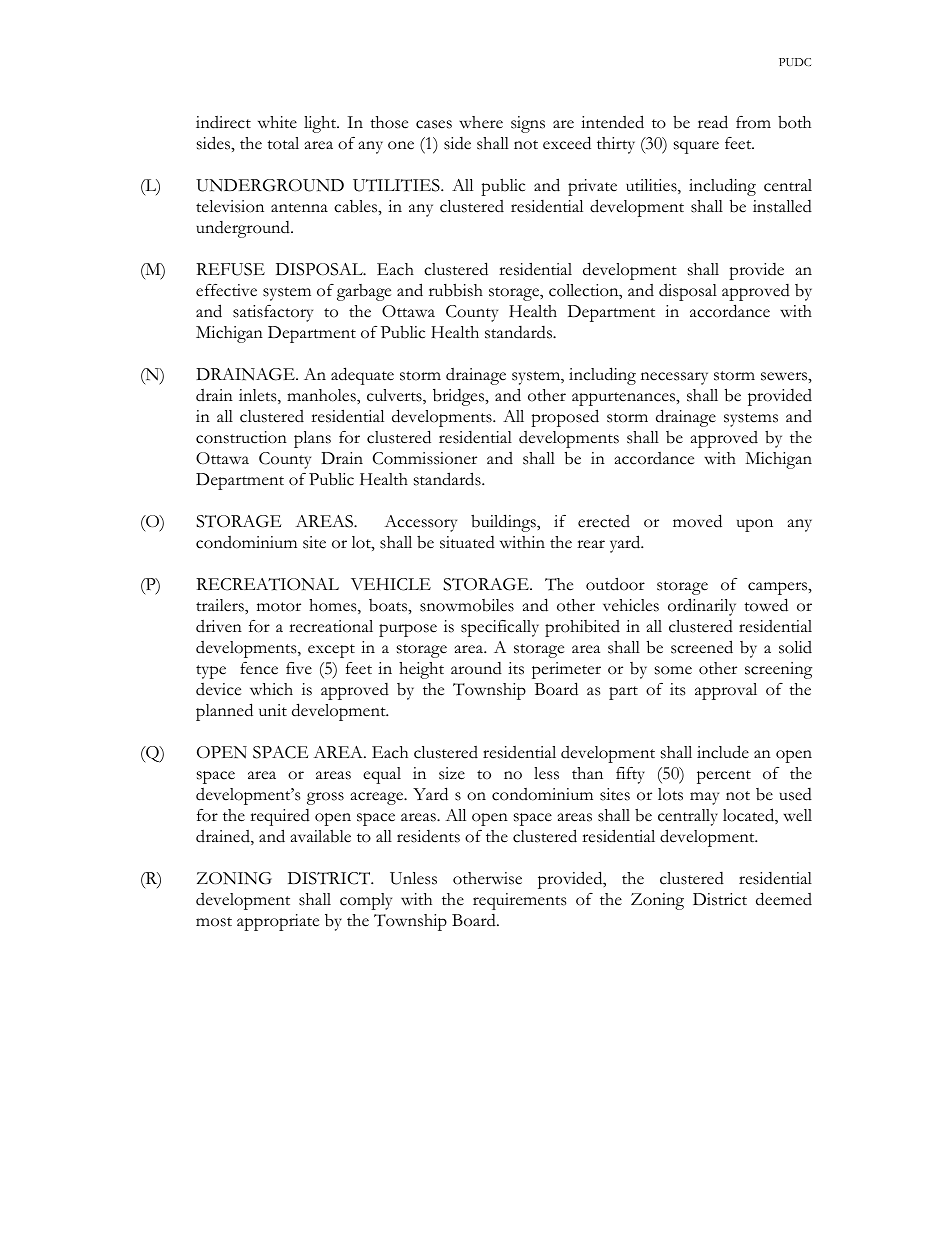 Image resolution: width=952 pixels, height=1233 pixels. I want to click on signs, so click(528, 124).
